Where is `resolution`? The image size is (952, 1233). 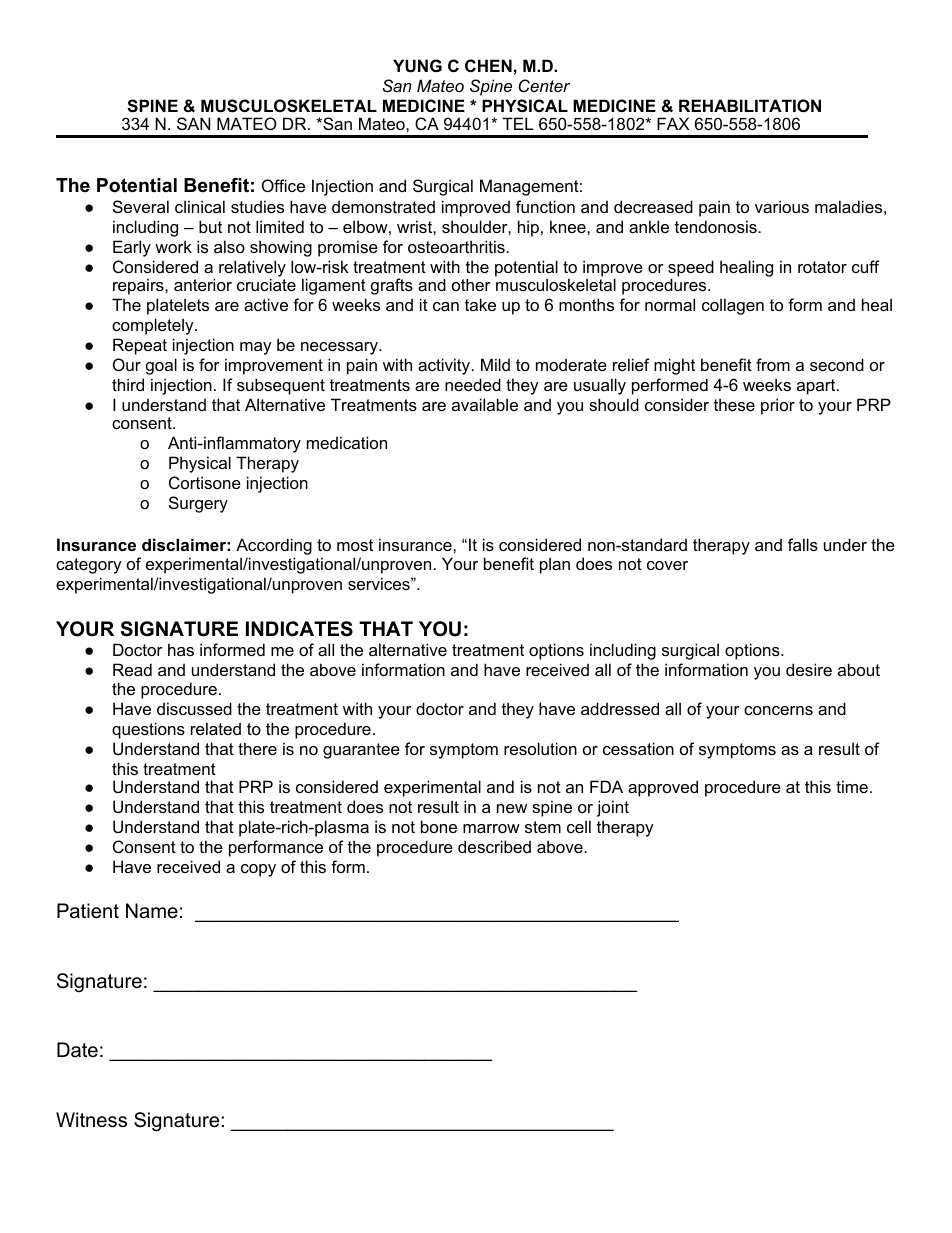
resolution is located at coordinates (540, 748).
